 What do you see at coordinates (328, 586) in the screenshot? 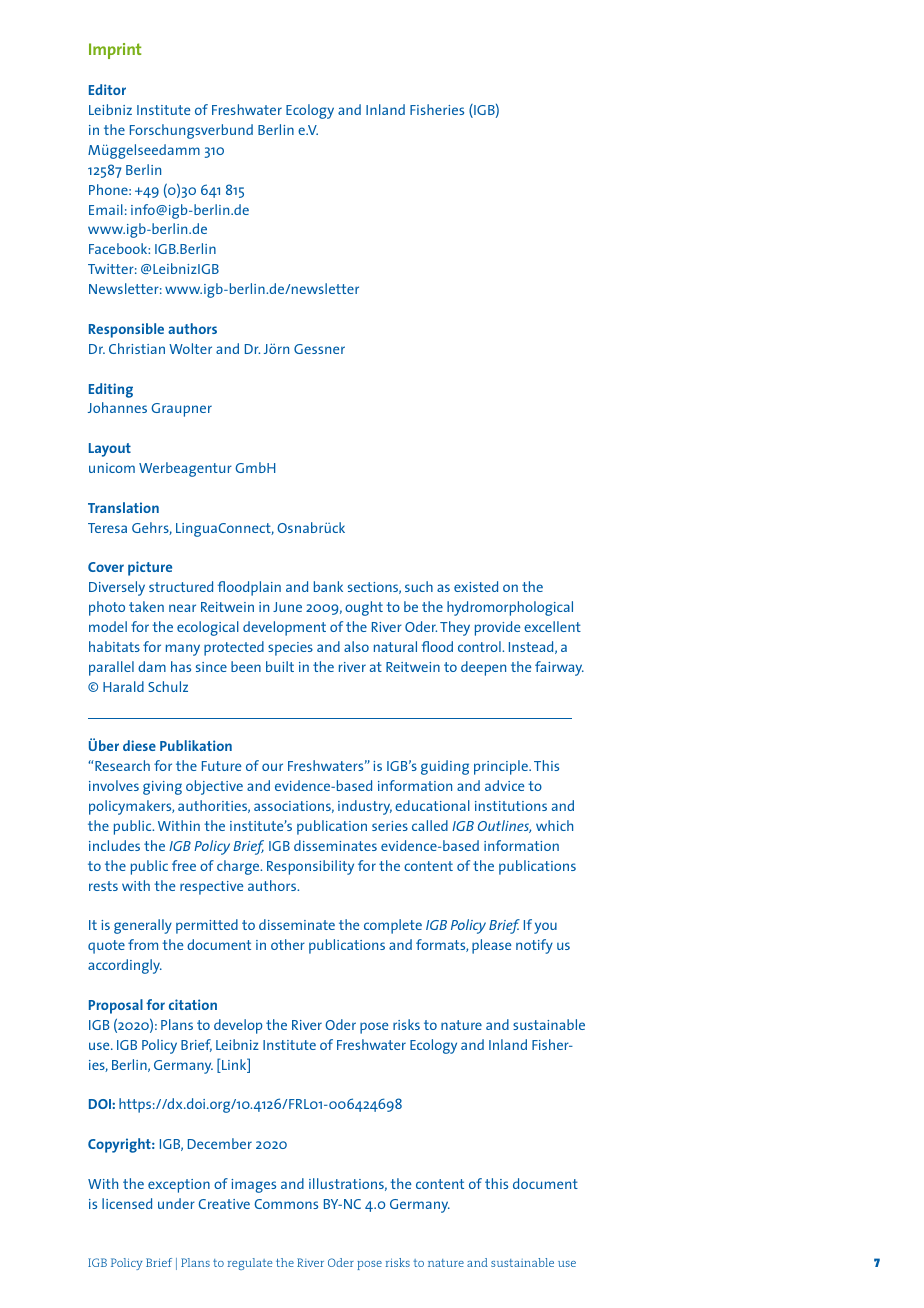
I see `bank` at bounding box center [328, 586].
